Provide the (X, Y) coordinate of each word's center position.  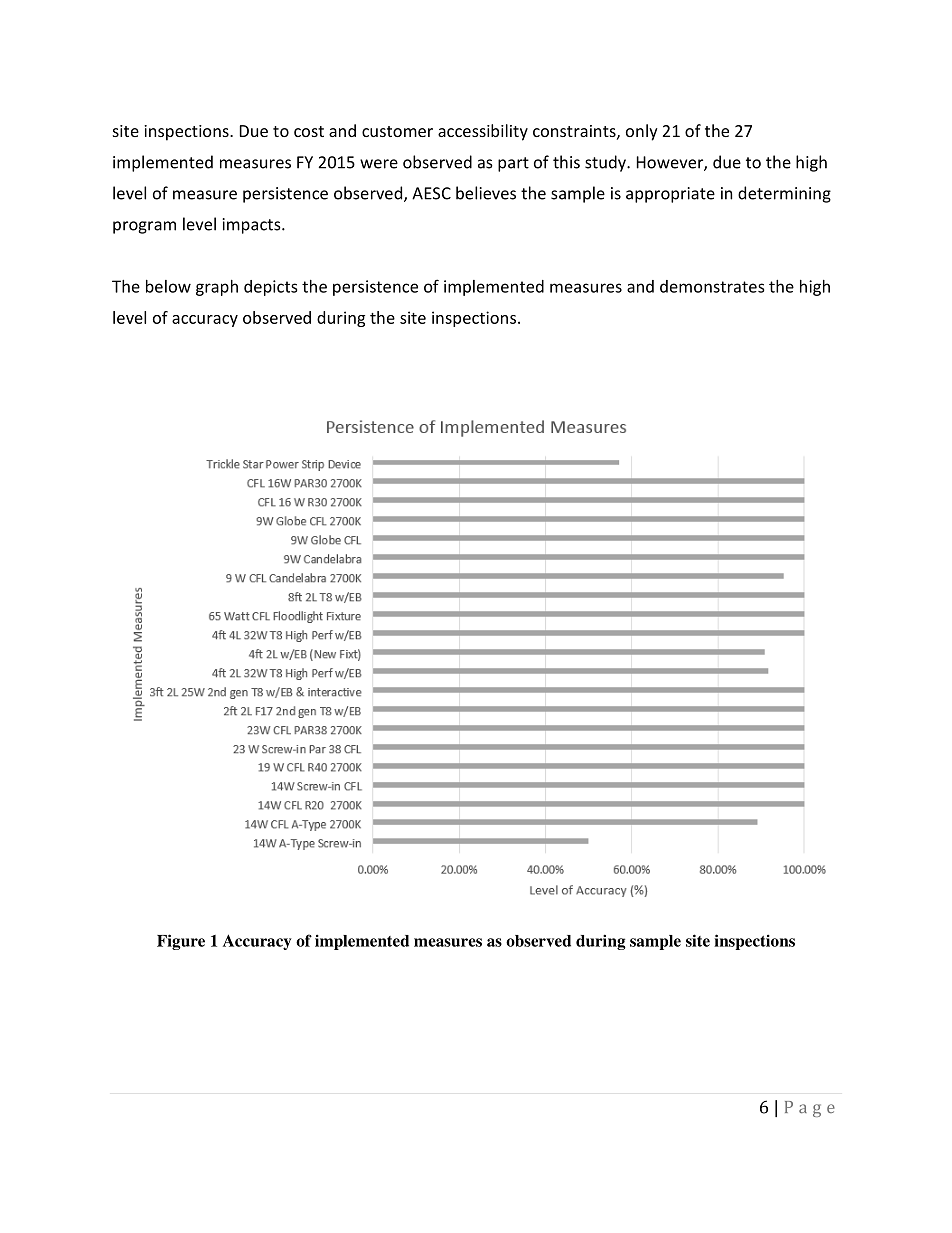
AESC (431, 193)
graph (217, 288)
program (144, 227)
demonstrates (712, 286)
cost (309, 131)
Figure (181, 942)
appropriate (670, 195)
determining (784, 194)
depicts (270, 288)
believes (486, 193)
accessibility (483, 132)
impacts (253, 226)
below (168, 286)
